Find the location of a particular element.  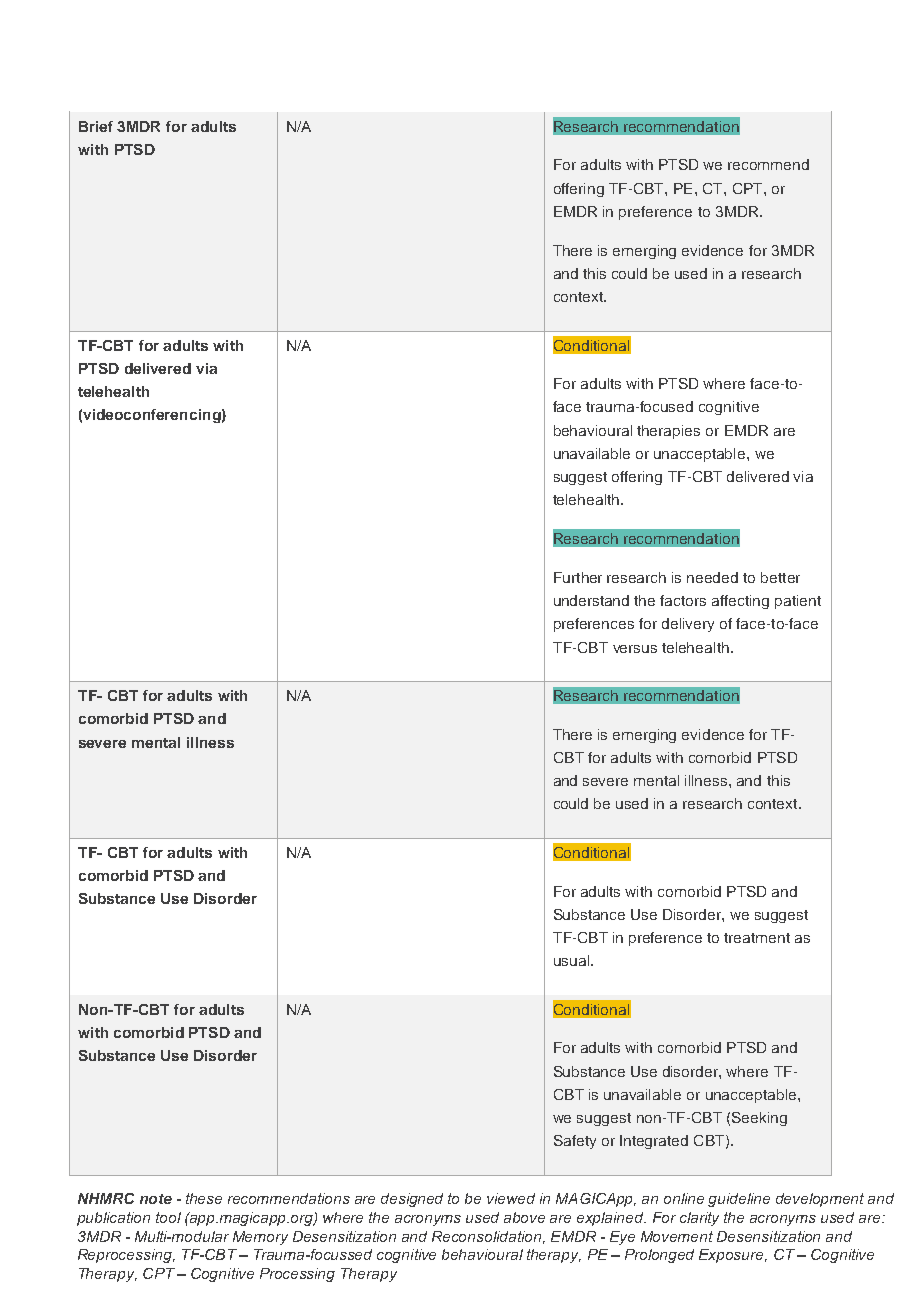

designed is located at coordinates (412, 1200).
